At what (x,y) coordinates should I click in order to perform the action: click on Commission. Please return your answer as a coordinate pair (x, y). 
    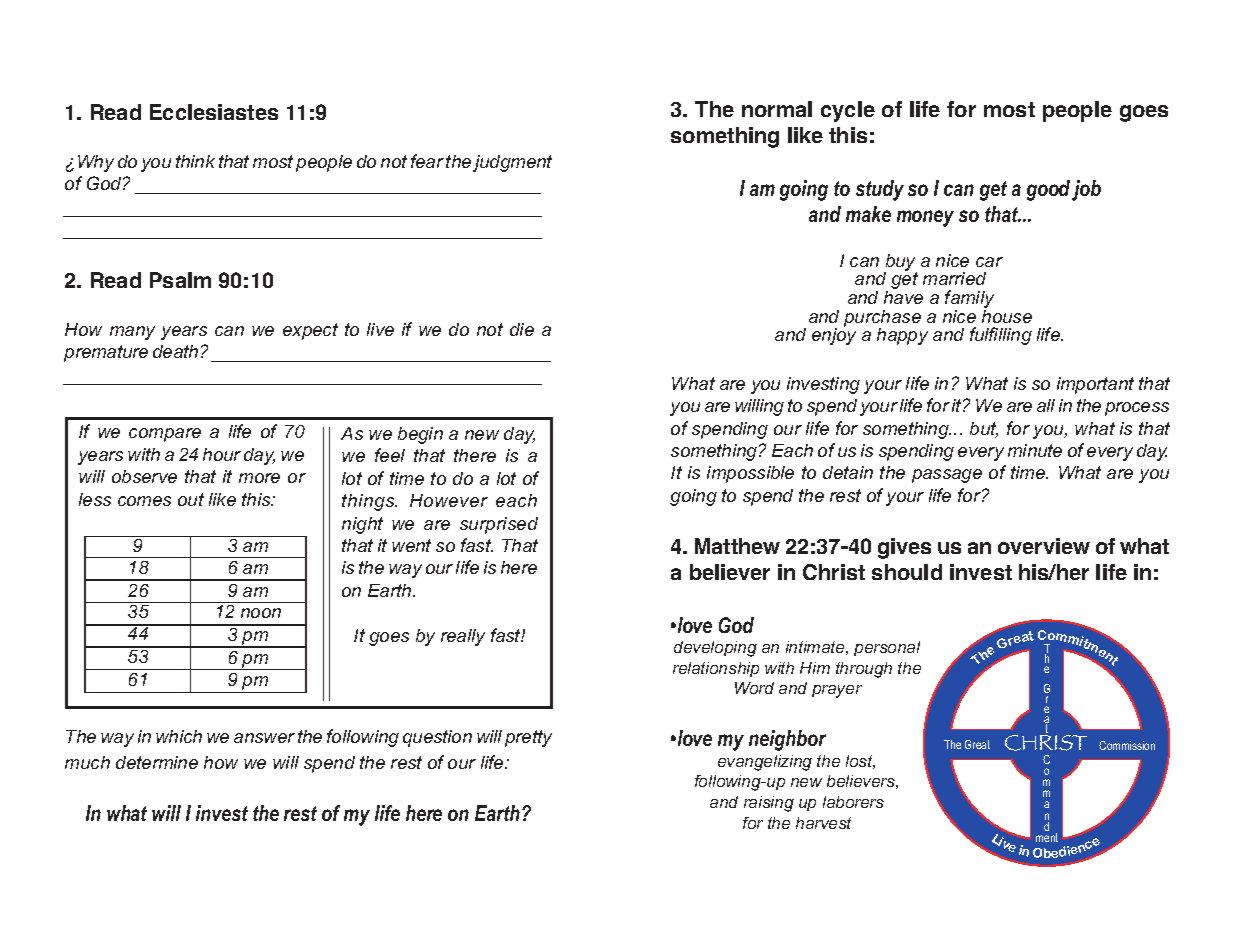
    Looking at the image, I should click on (1127, 745).
